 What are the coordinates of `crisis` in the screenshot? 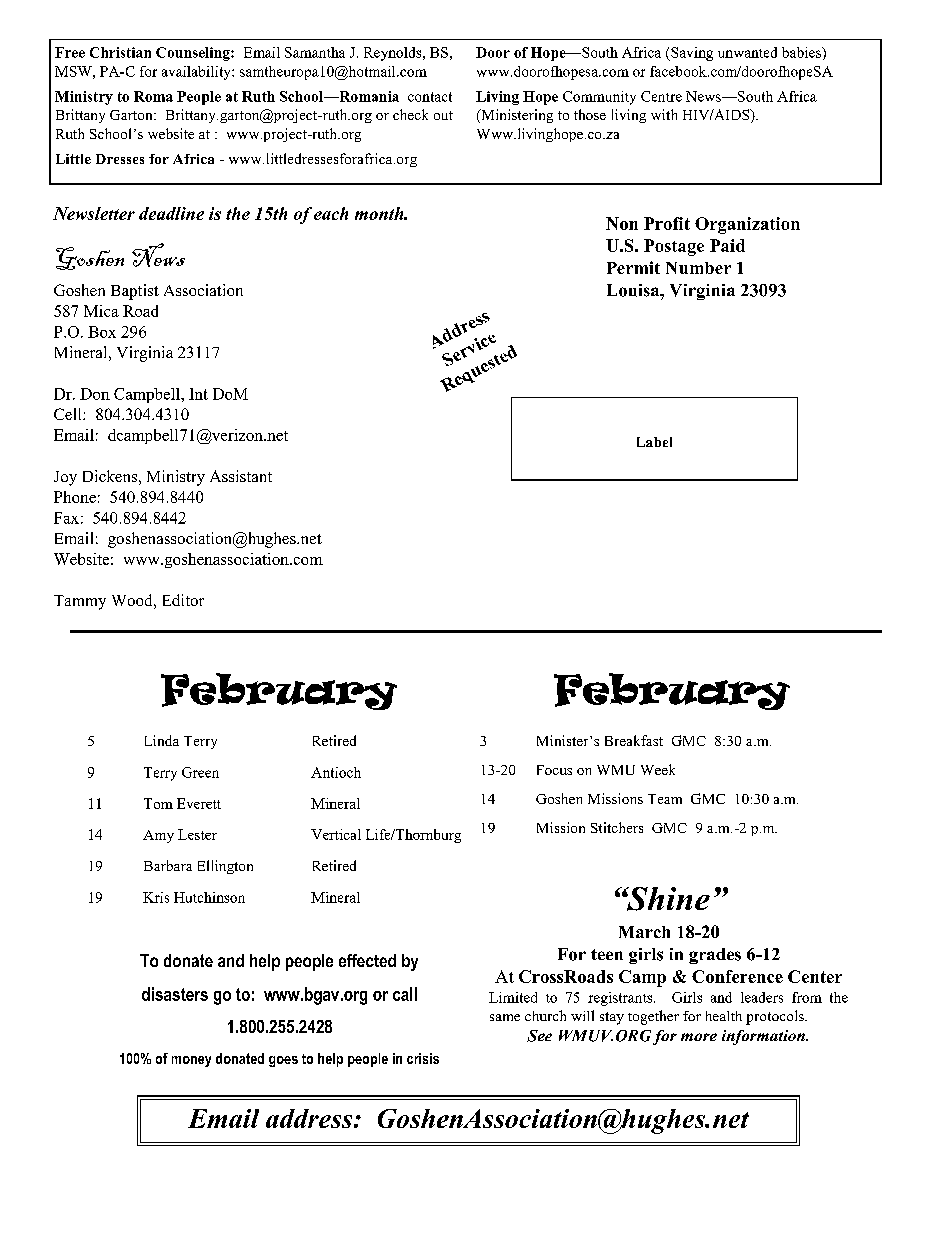 It's located at (423, 1058).
